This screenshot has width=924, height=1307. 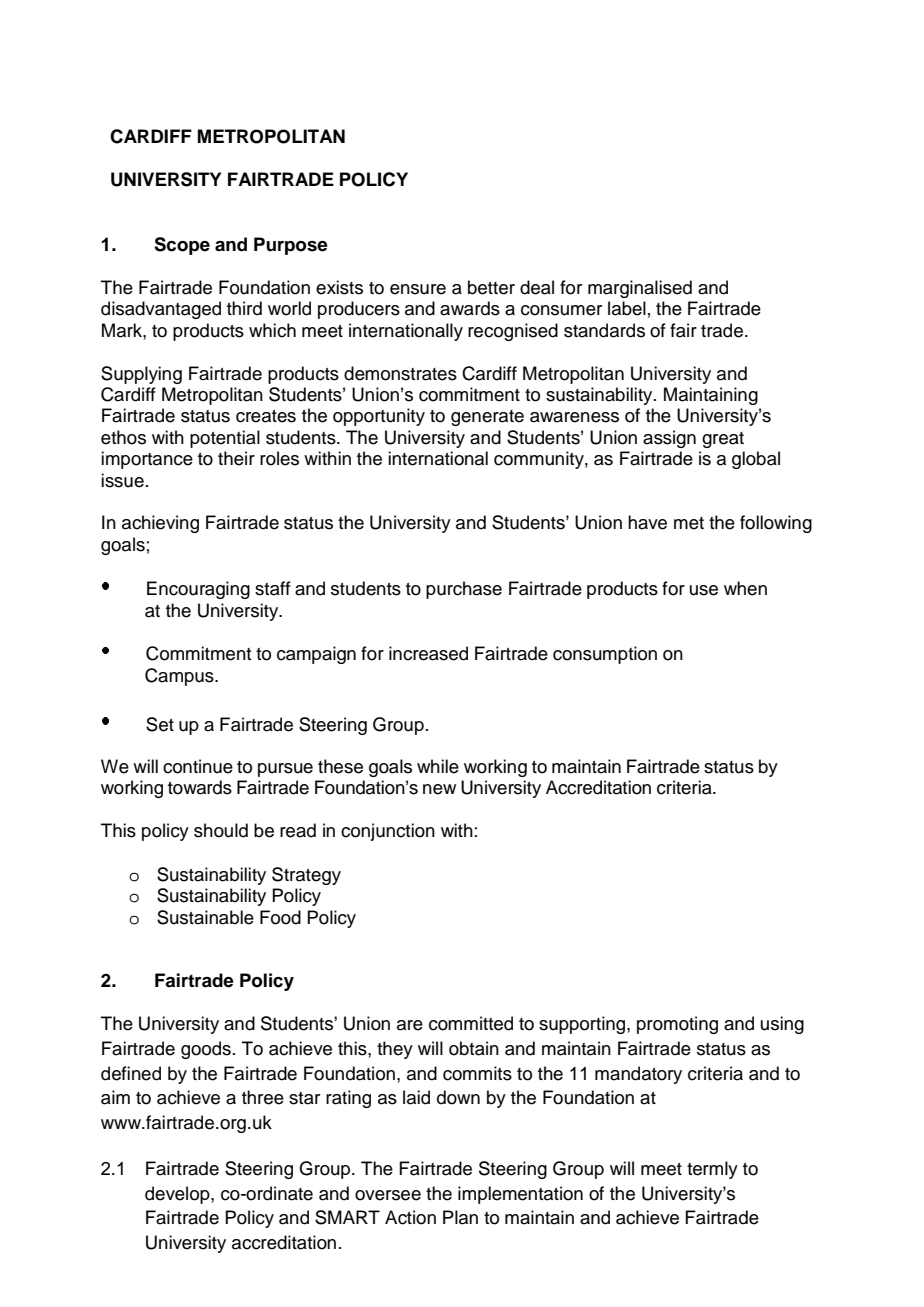 What do you see at coordinates (418, 289) in the screenshot?
I see `ensure` at bounding box center [418, 289].
